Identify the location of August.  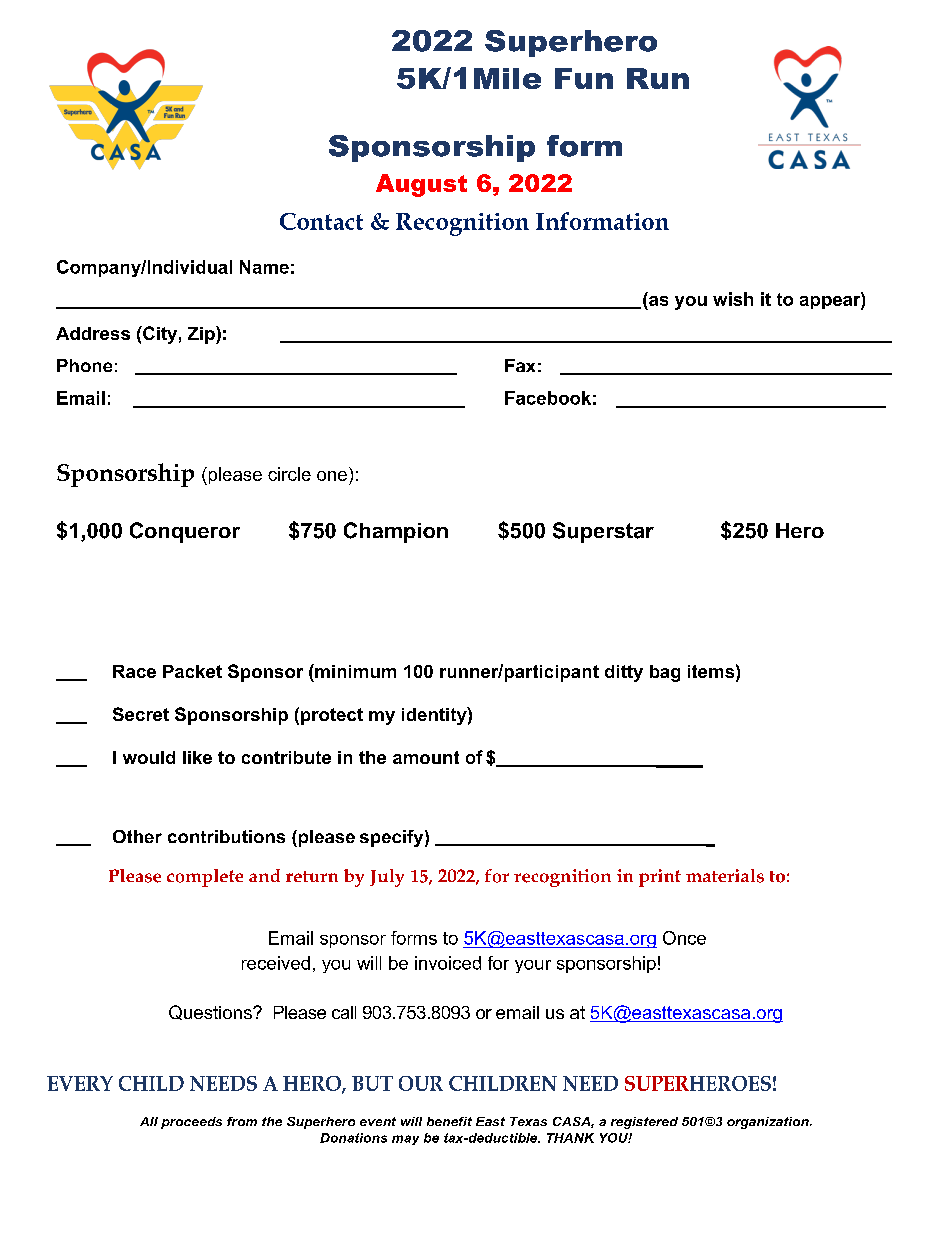
(421, 185).
